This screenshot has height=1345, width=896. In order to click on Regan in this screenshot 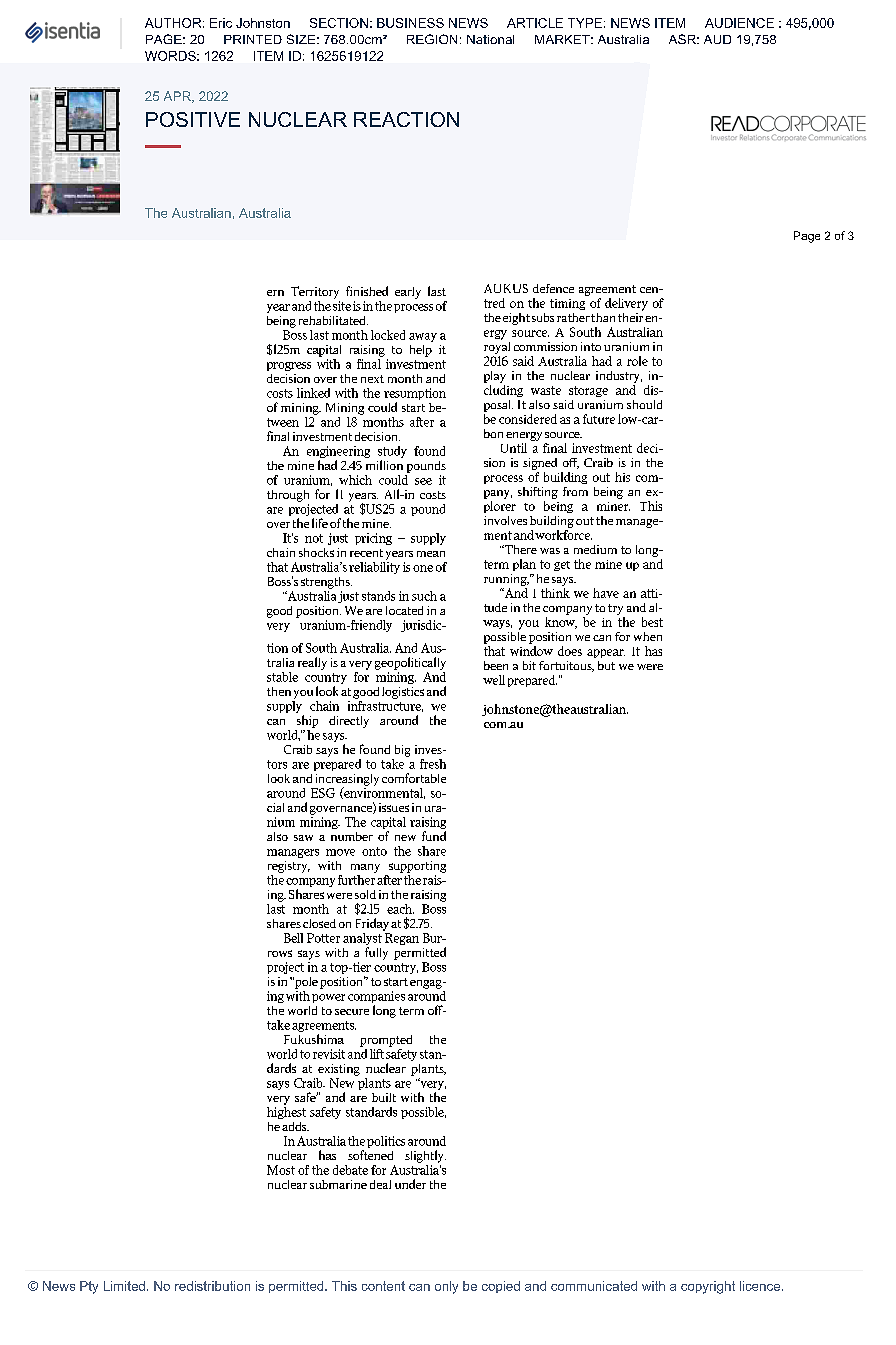, I will do `click(402, 939)`.
